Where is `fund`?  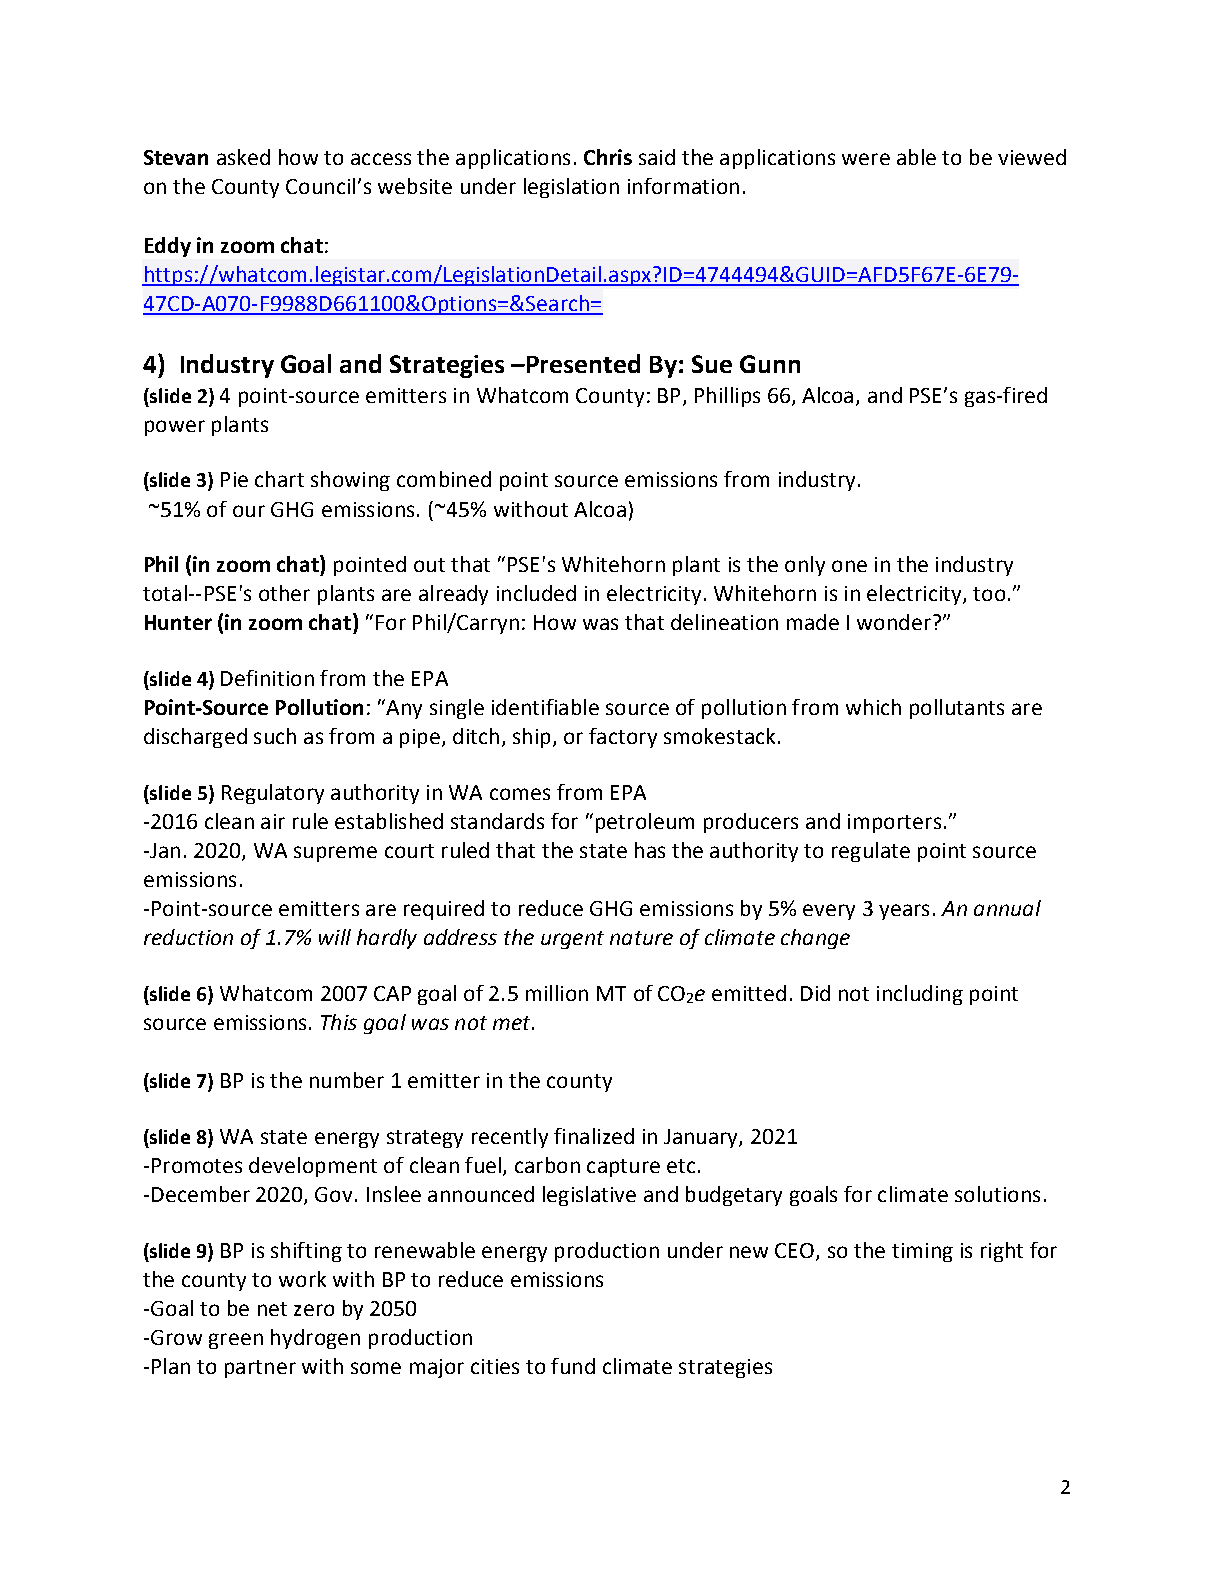 fund is located at coordinates (573, 1366).
